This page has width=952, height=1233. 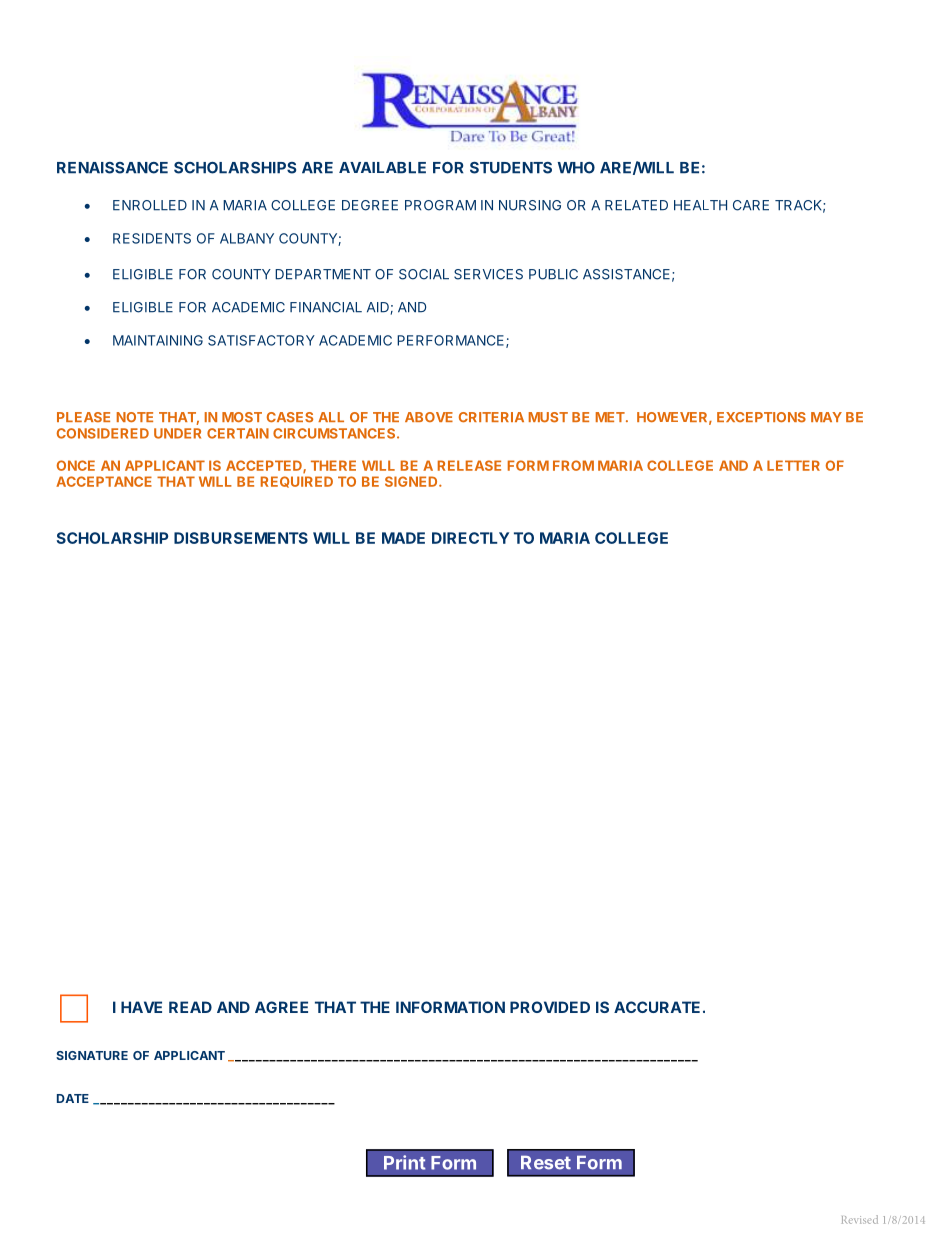 I want to click on ENROLLED, so click(x=150, y=205).
